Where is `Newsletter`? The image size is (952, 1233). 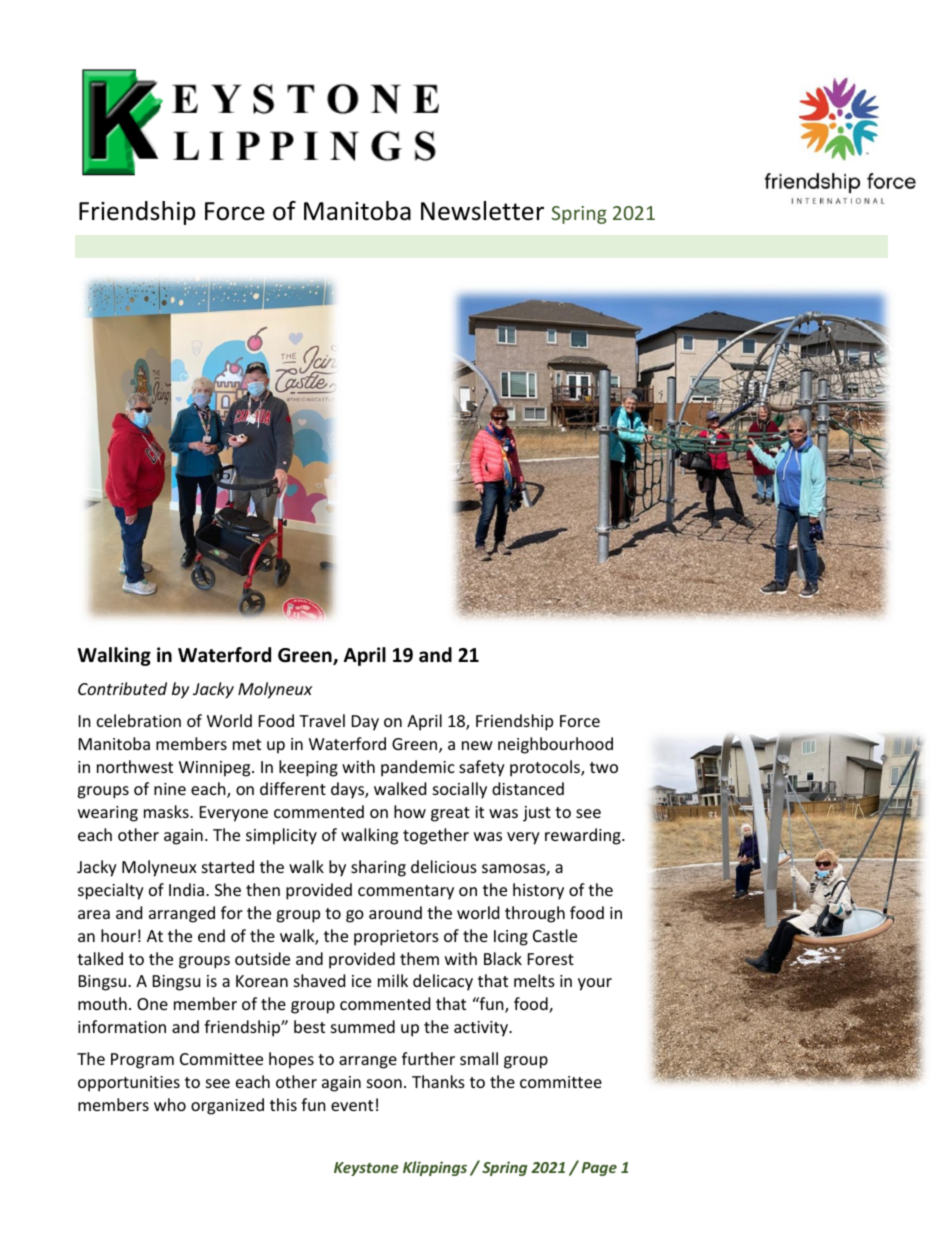
Newsletter is located at coordinates (482, 211).
